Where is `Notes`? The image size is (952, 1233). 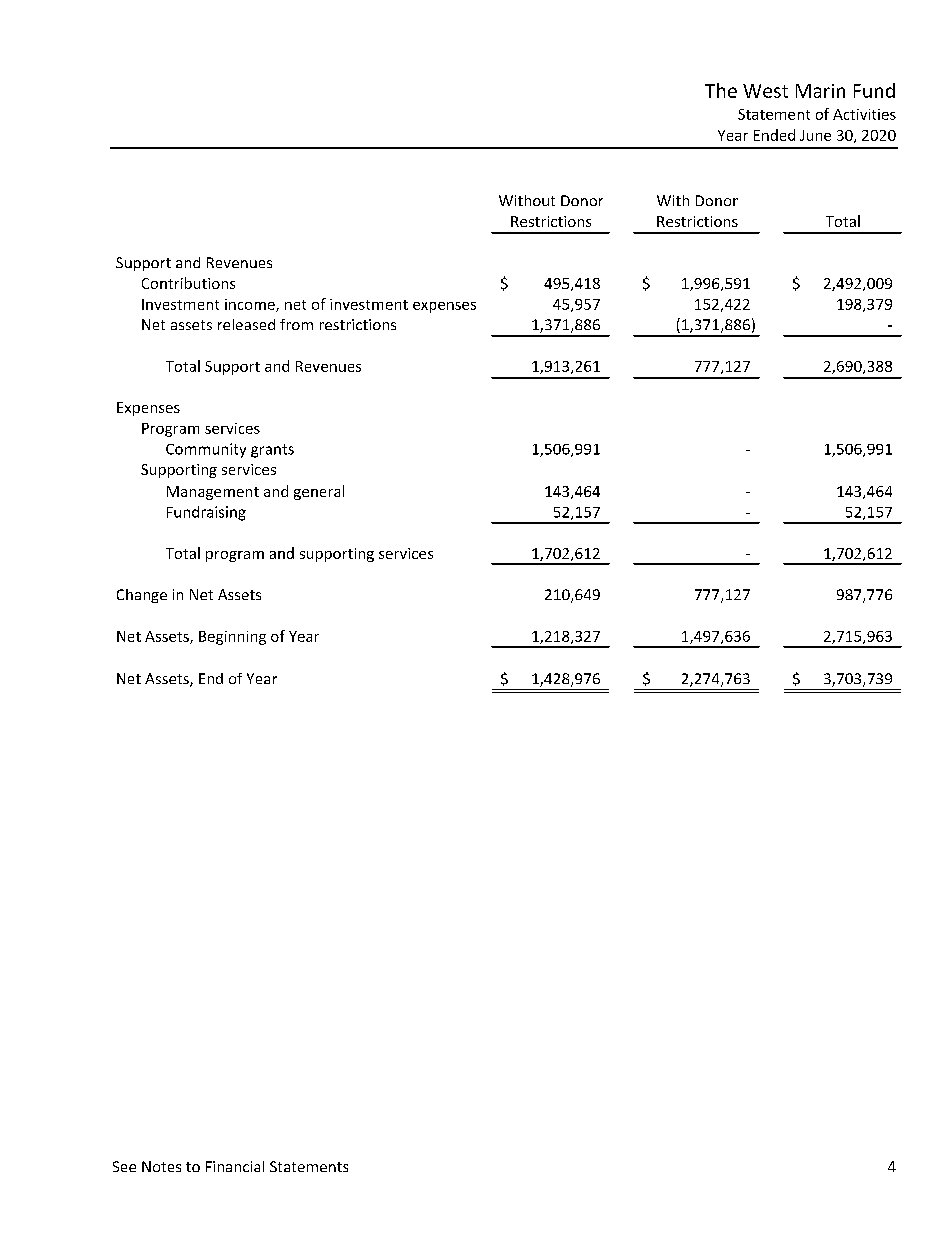
Notes is located at coordinates (161, 1166).
